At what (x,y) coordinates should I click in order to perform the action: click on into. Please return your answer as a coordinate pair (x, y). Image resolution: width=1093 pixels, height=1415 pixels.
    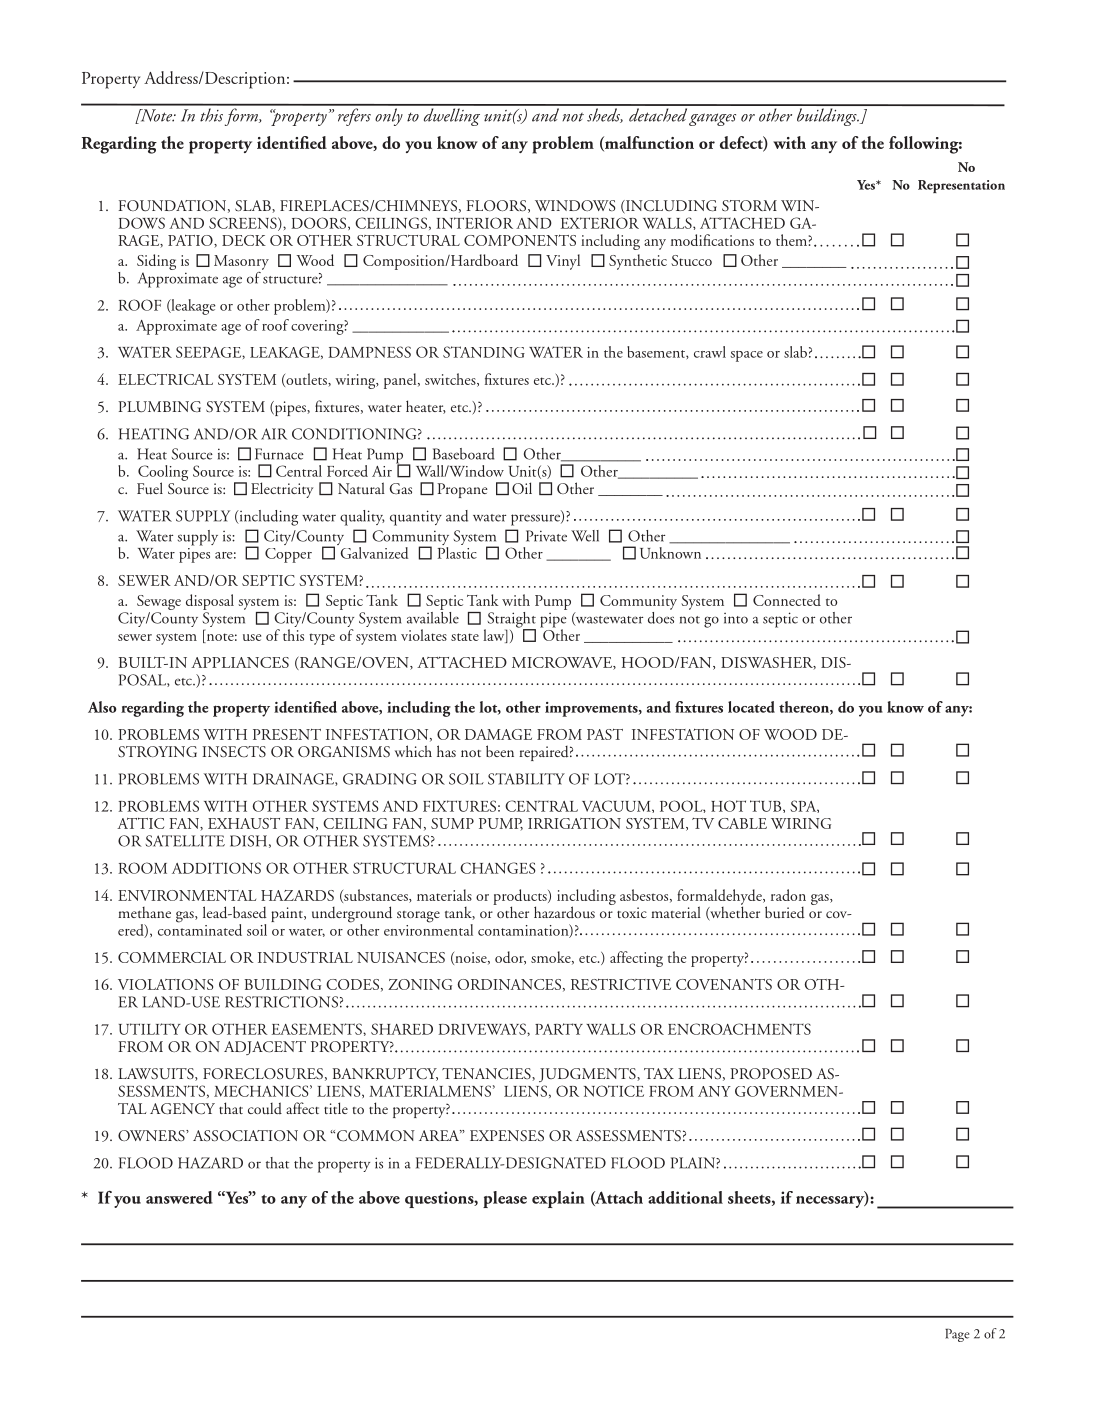
    Looking at the image, I should click on (736, 618).
